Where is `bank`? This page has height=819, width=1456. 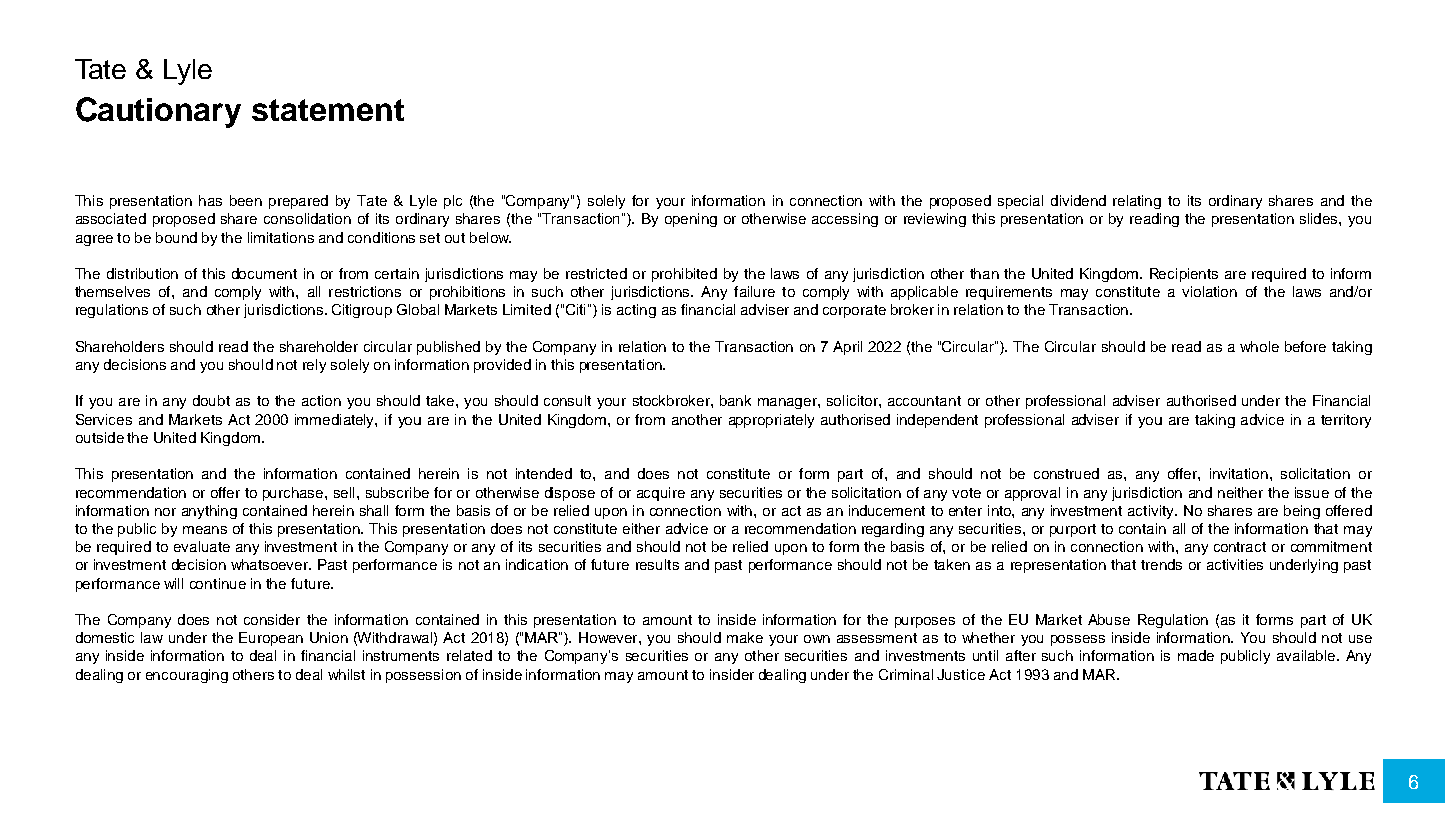 bank is located at coordinates (735, 400).
